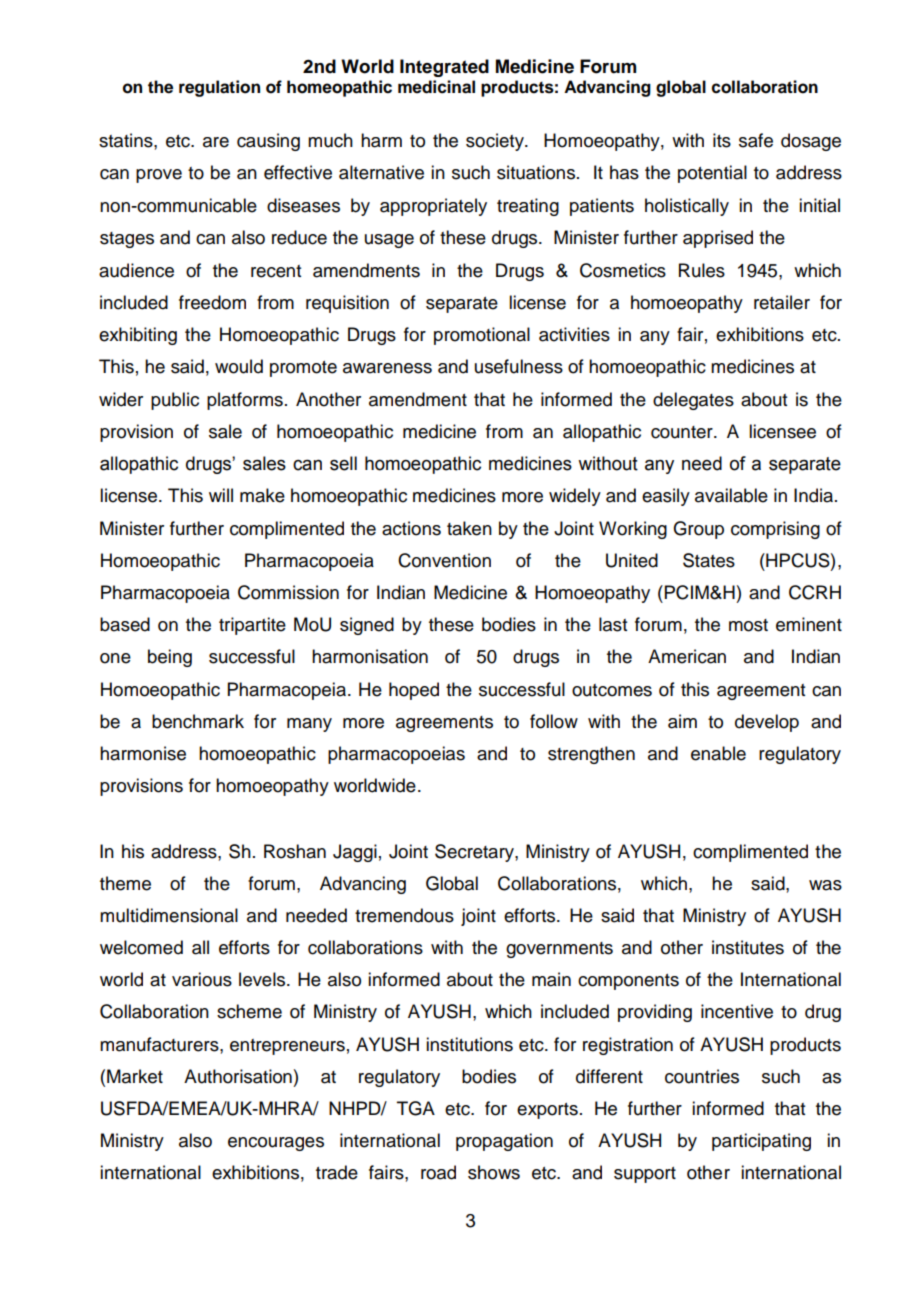 Image resolution: width=924 pixels, height=1308 pixels. I want to click on encourages, so click(276, 1144).
